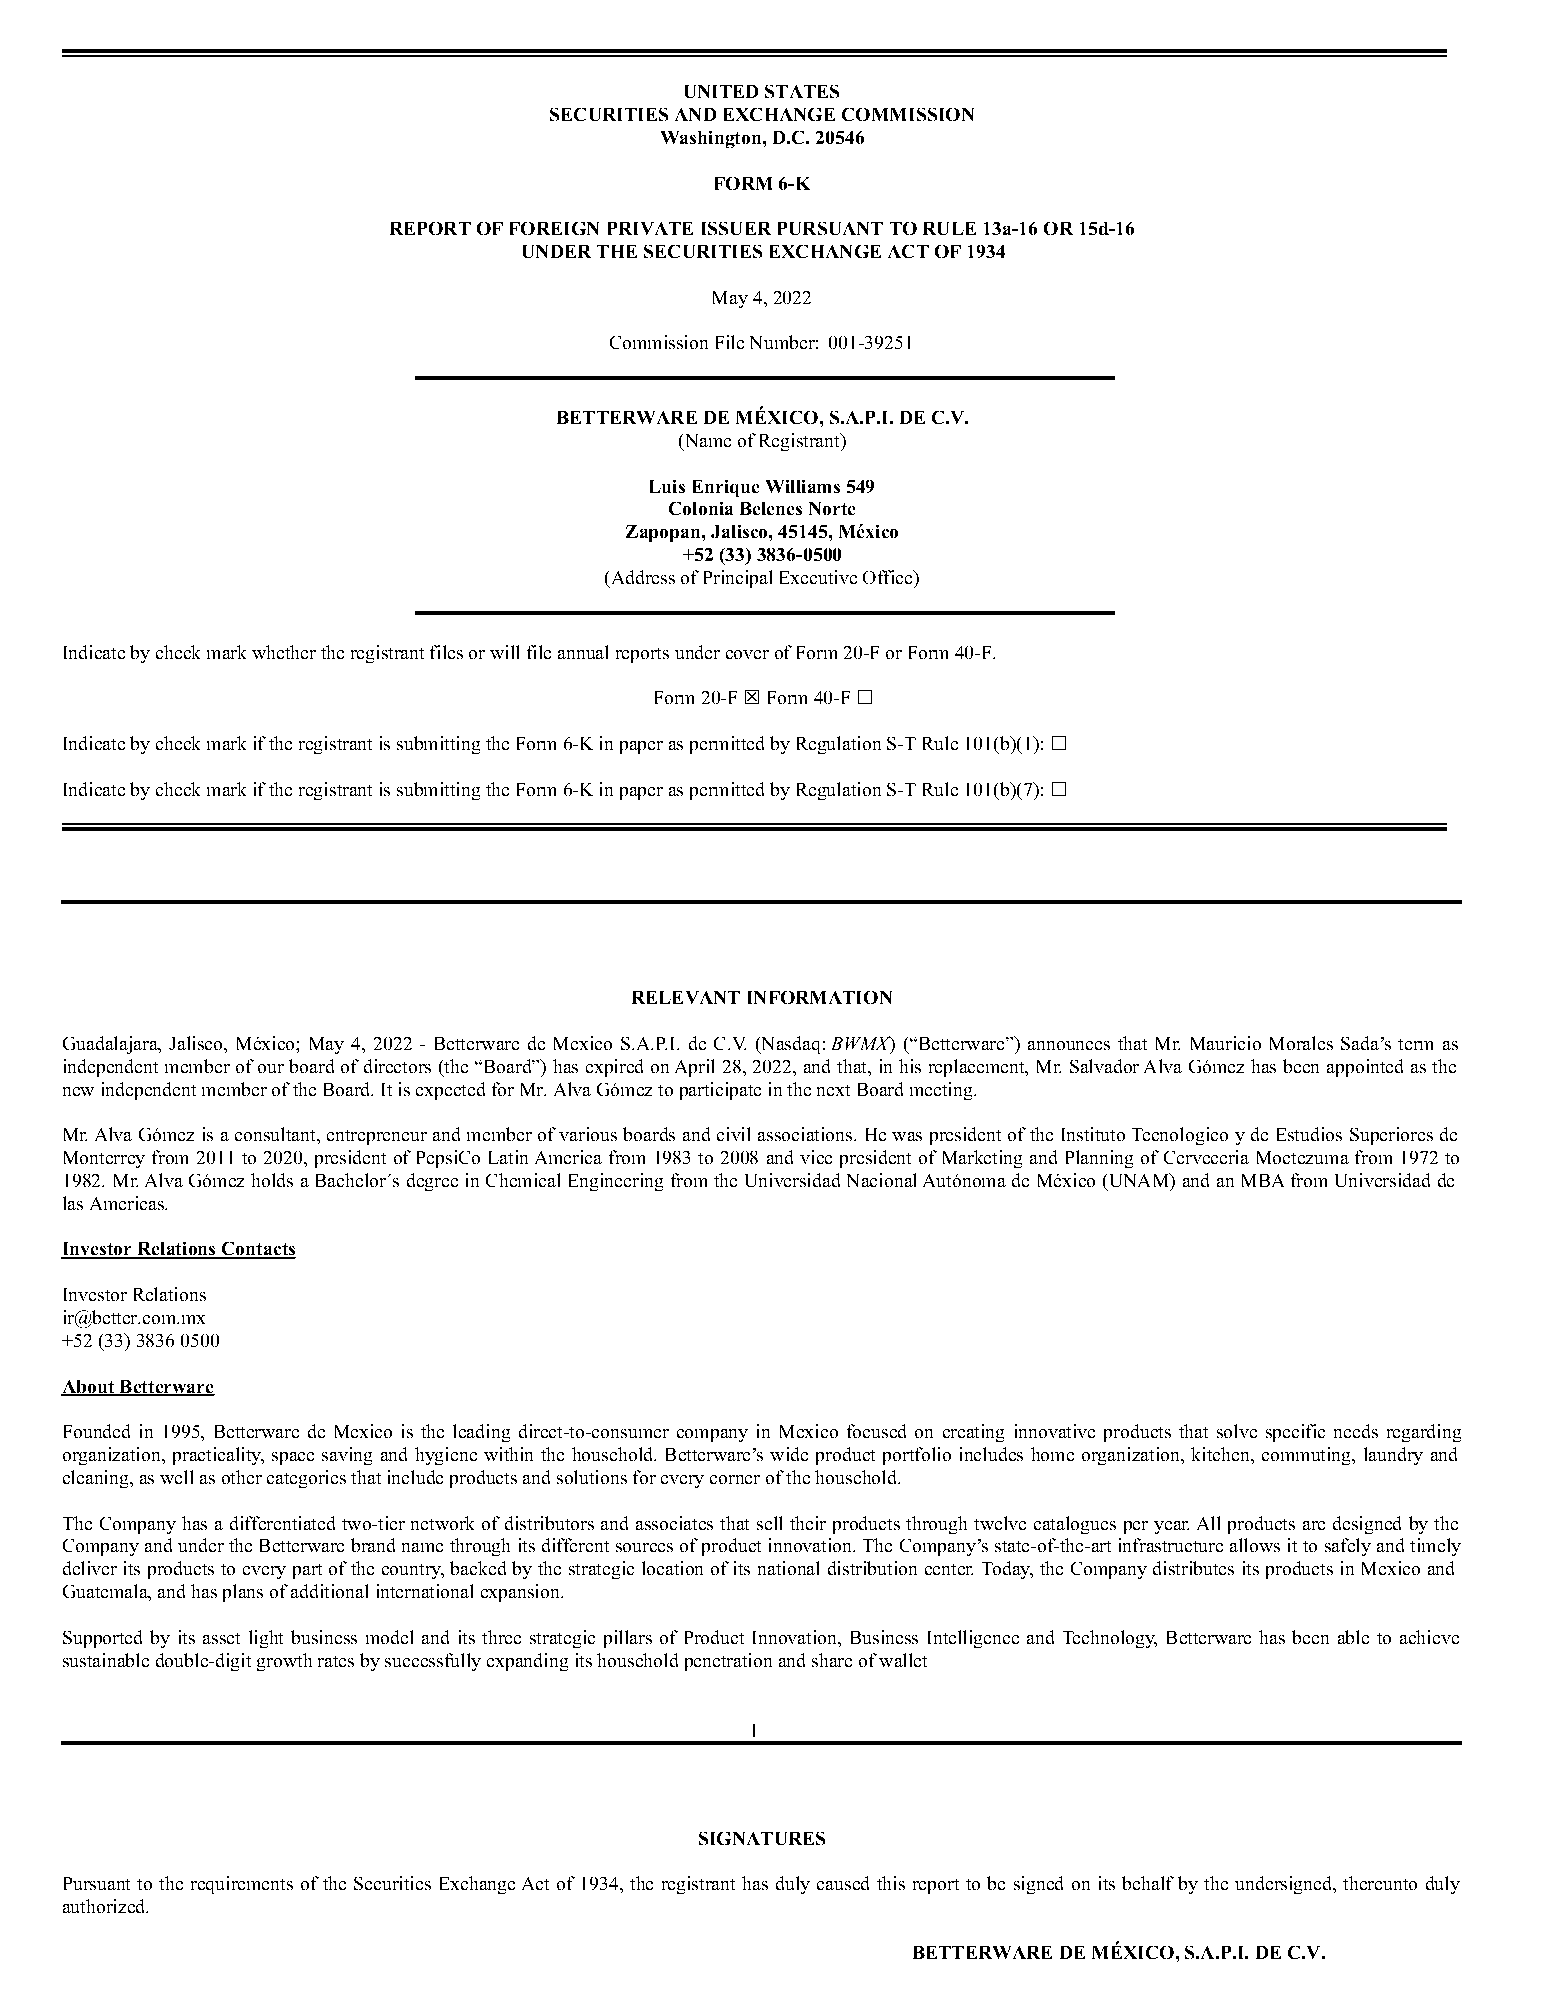 The image size is (1554, 2010). I want to click on cover, so click(747, 654).
